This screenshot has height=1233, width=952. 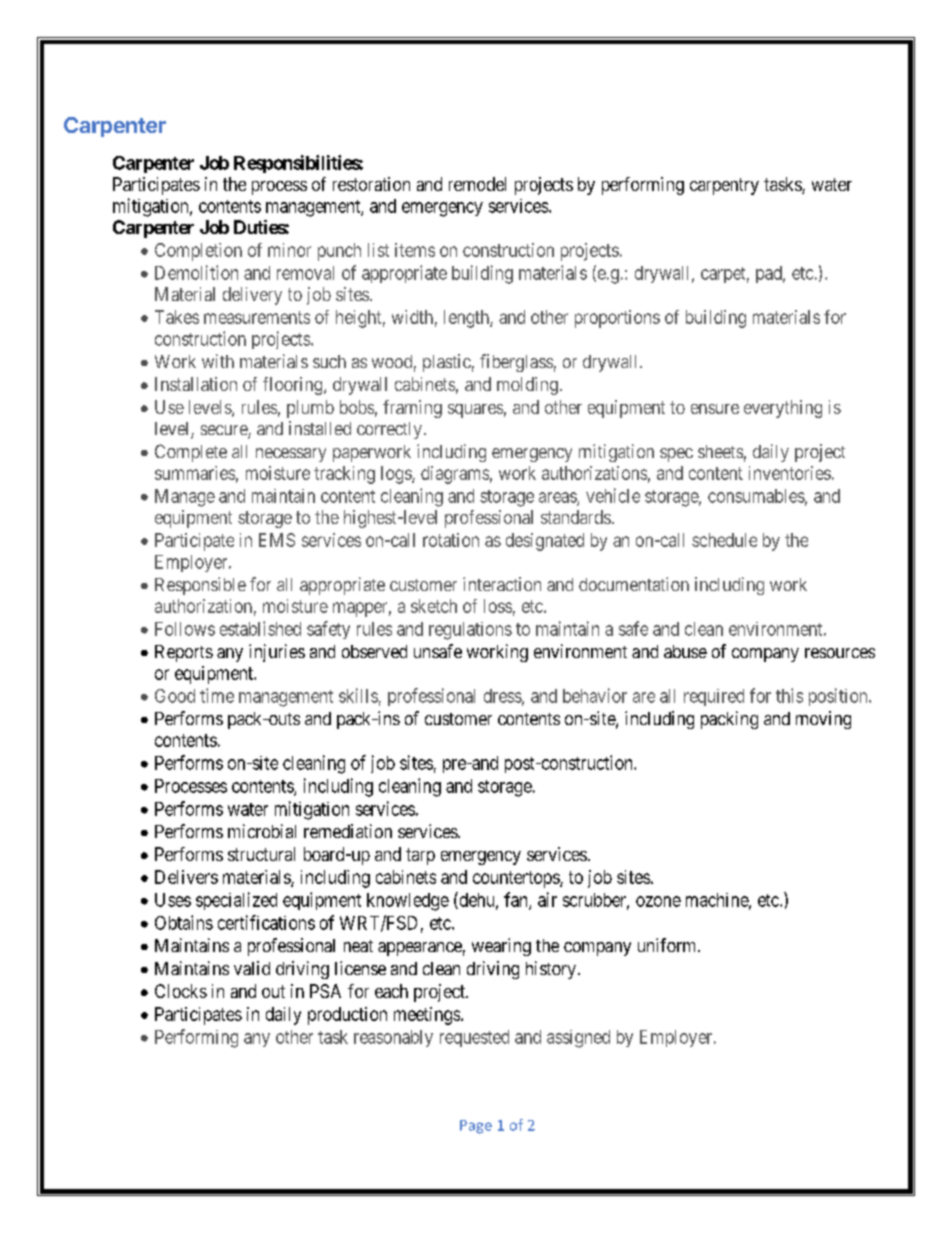 I want to click on fan, so click(x=517, y=900).
